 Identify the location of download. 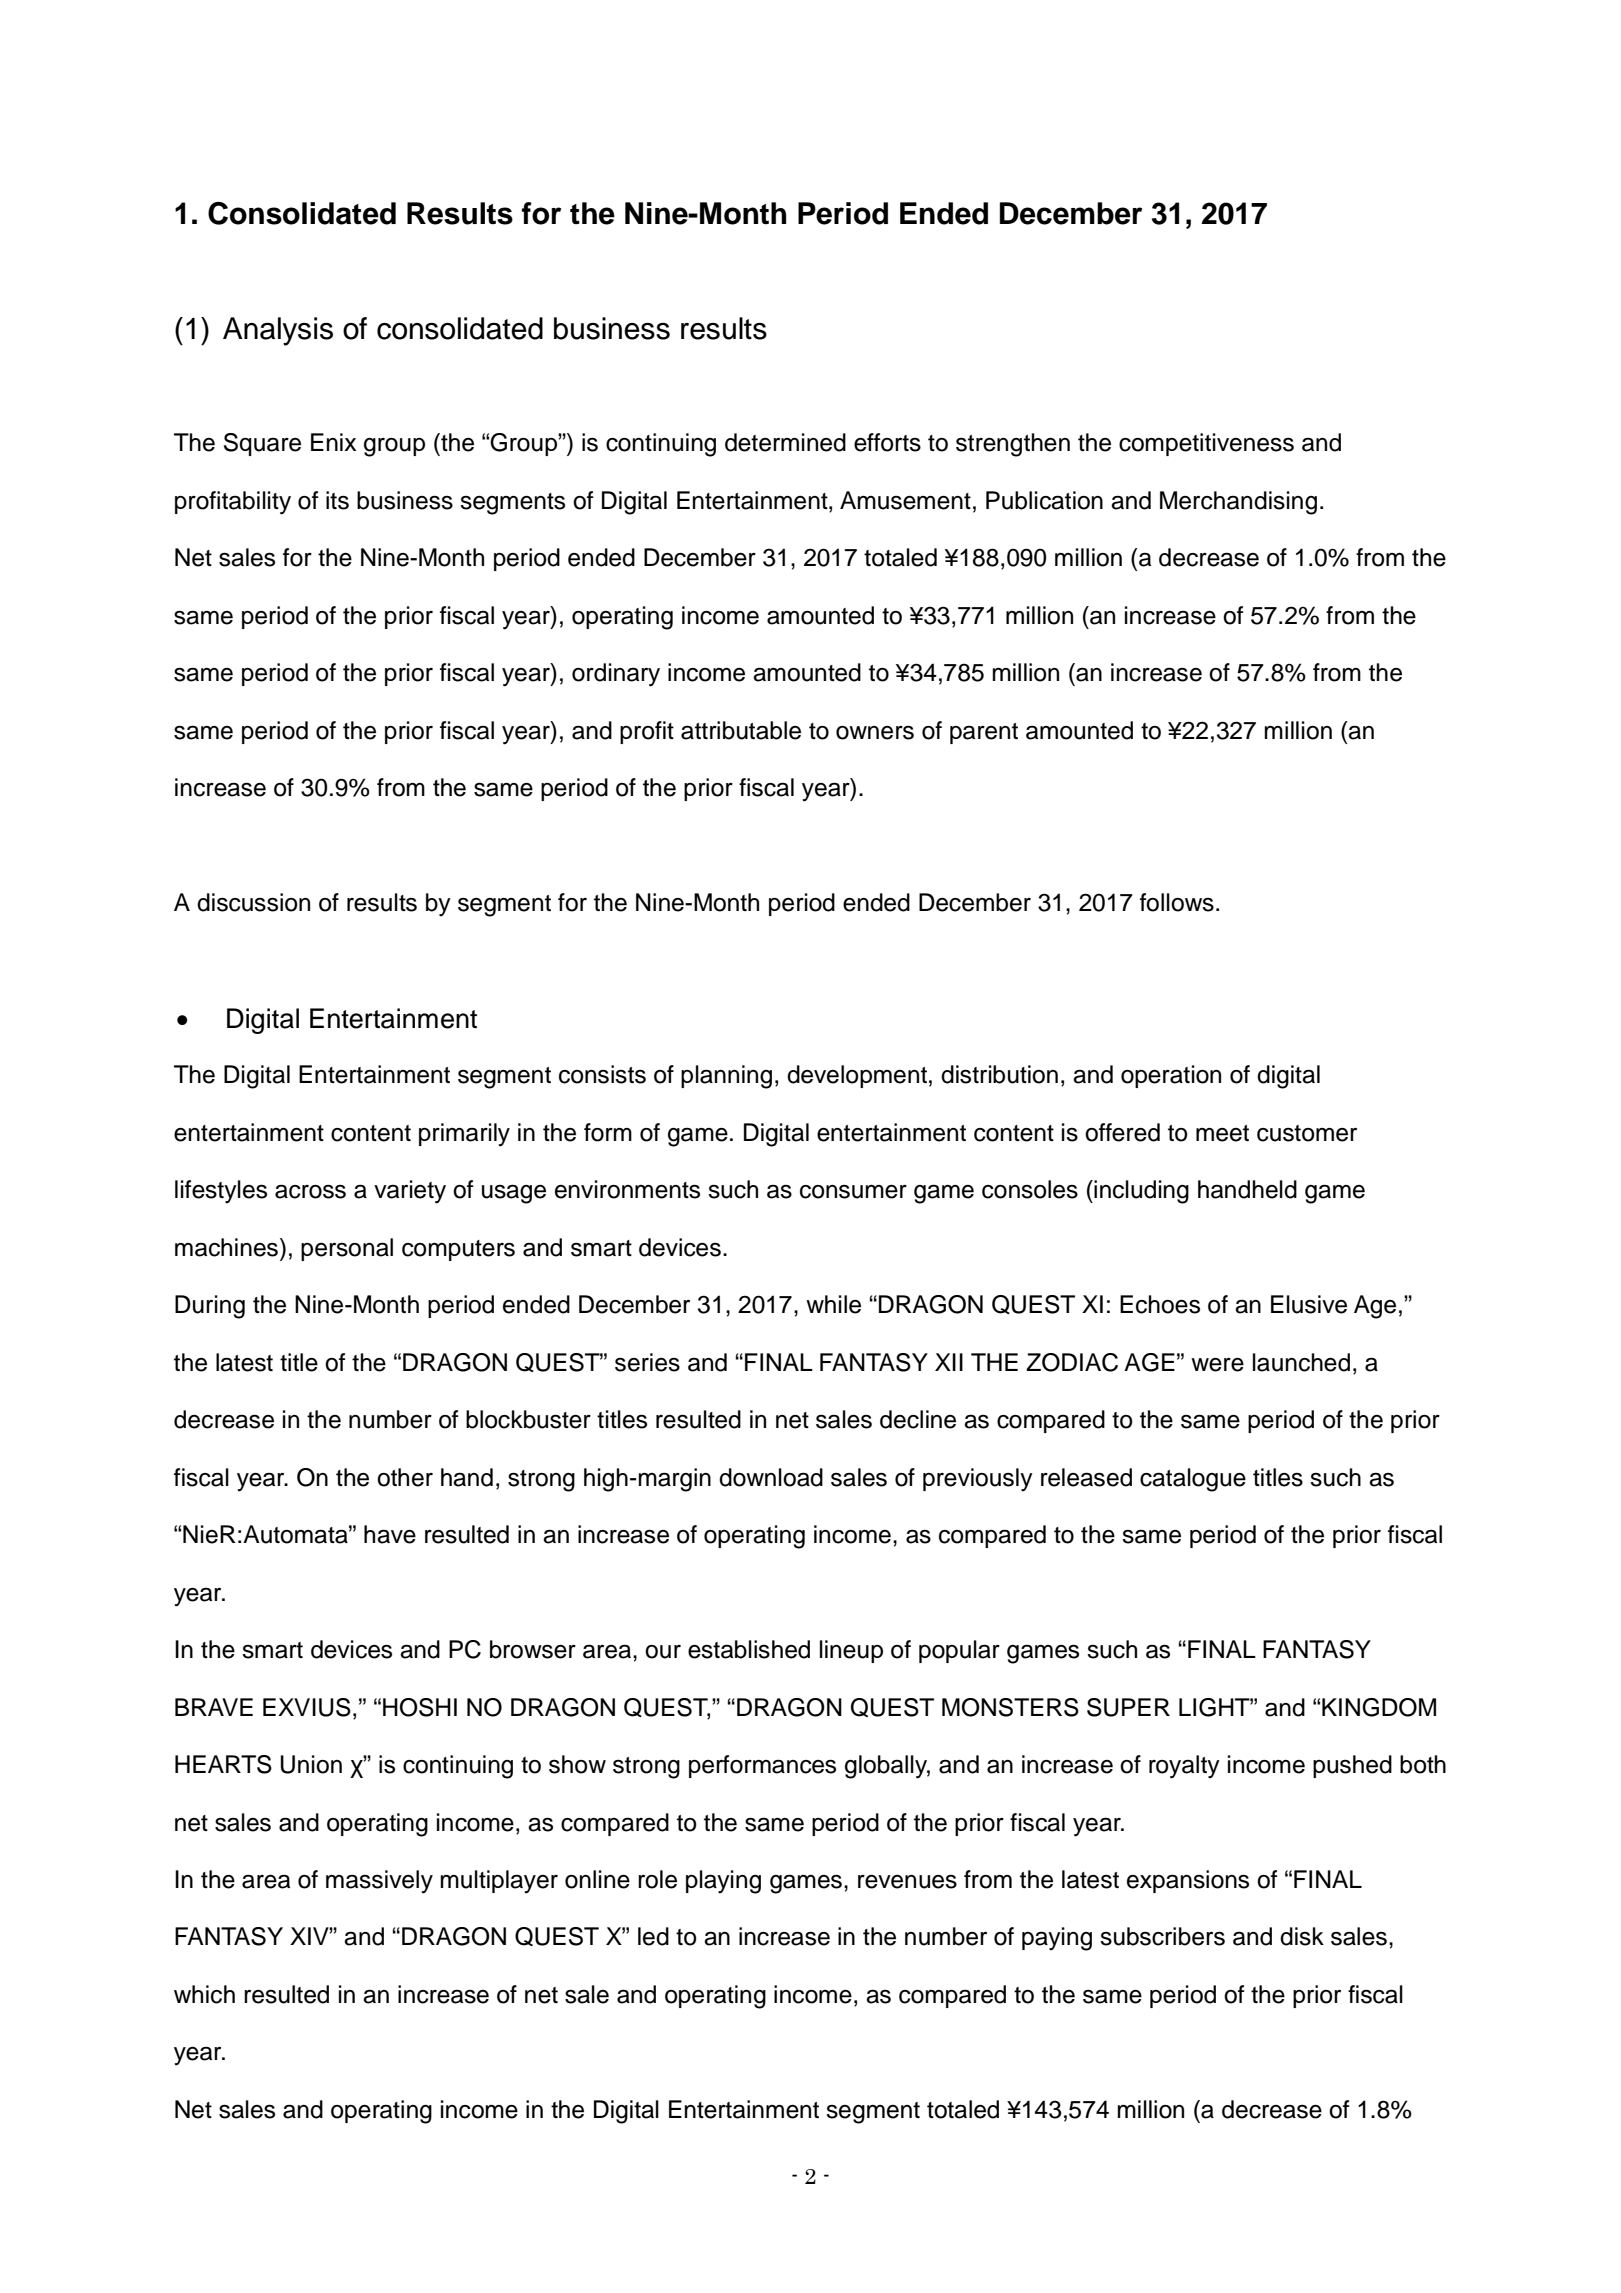
(771, 1477).
